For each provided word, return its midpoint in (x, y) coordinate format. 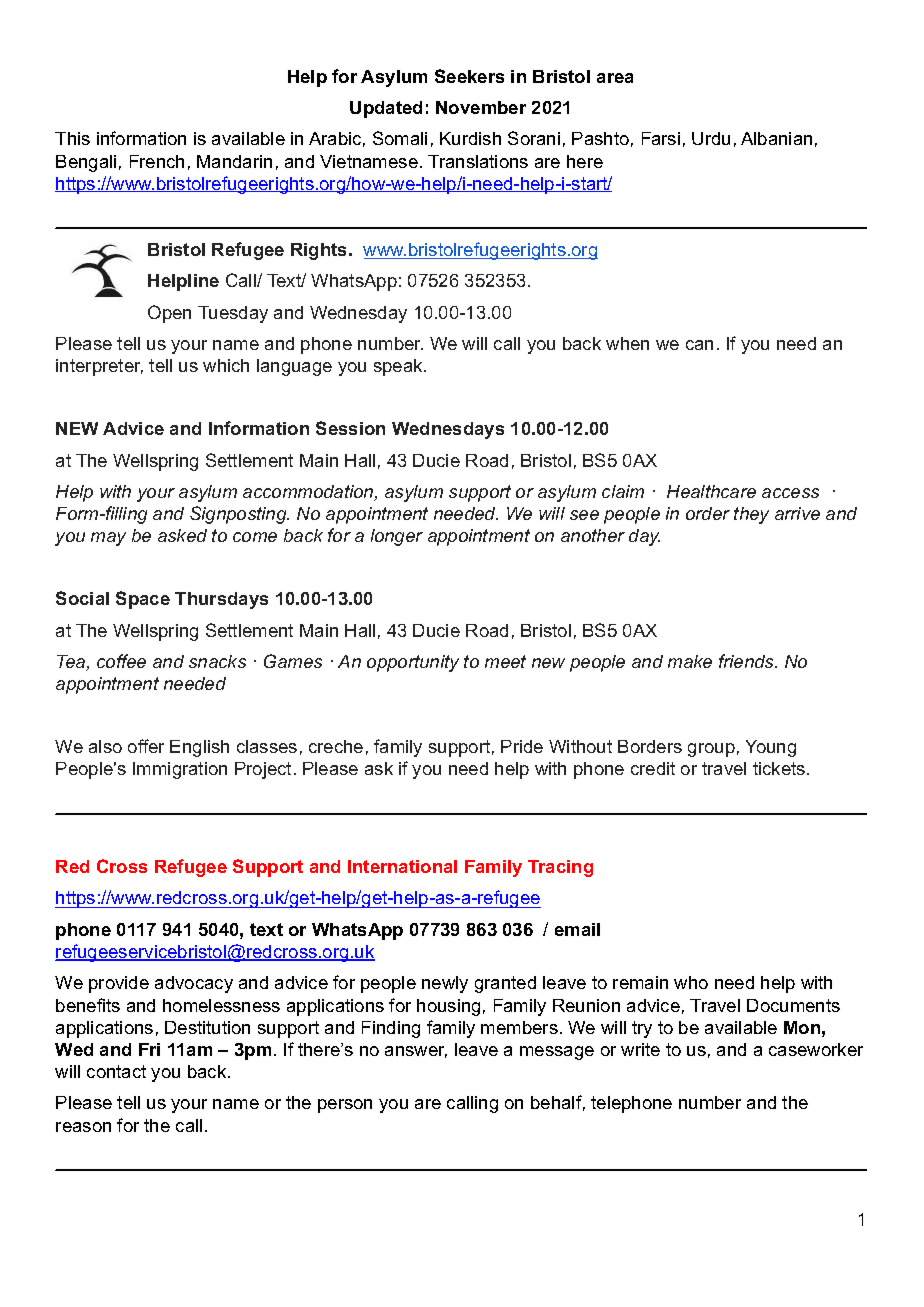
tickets (779, 768)
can (699, 345)
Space (143, 600)
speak (399, 367)
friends (747, 661)
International (402, 866)
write (640, 1049)
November (481, 107)
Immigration (180, 770)
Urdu (711, 138)
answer (416, 1052)
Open (169, 314)
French (157, 161)
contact (116, 1071)
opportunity (413, 663)
